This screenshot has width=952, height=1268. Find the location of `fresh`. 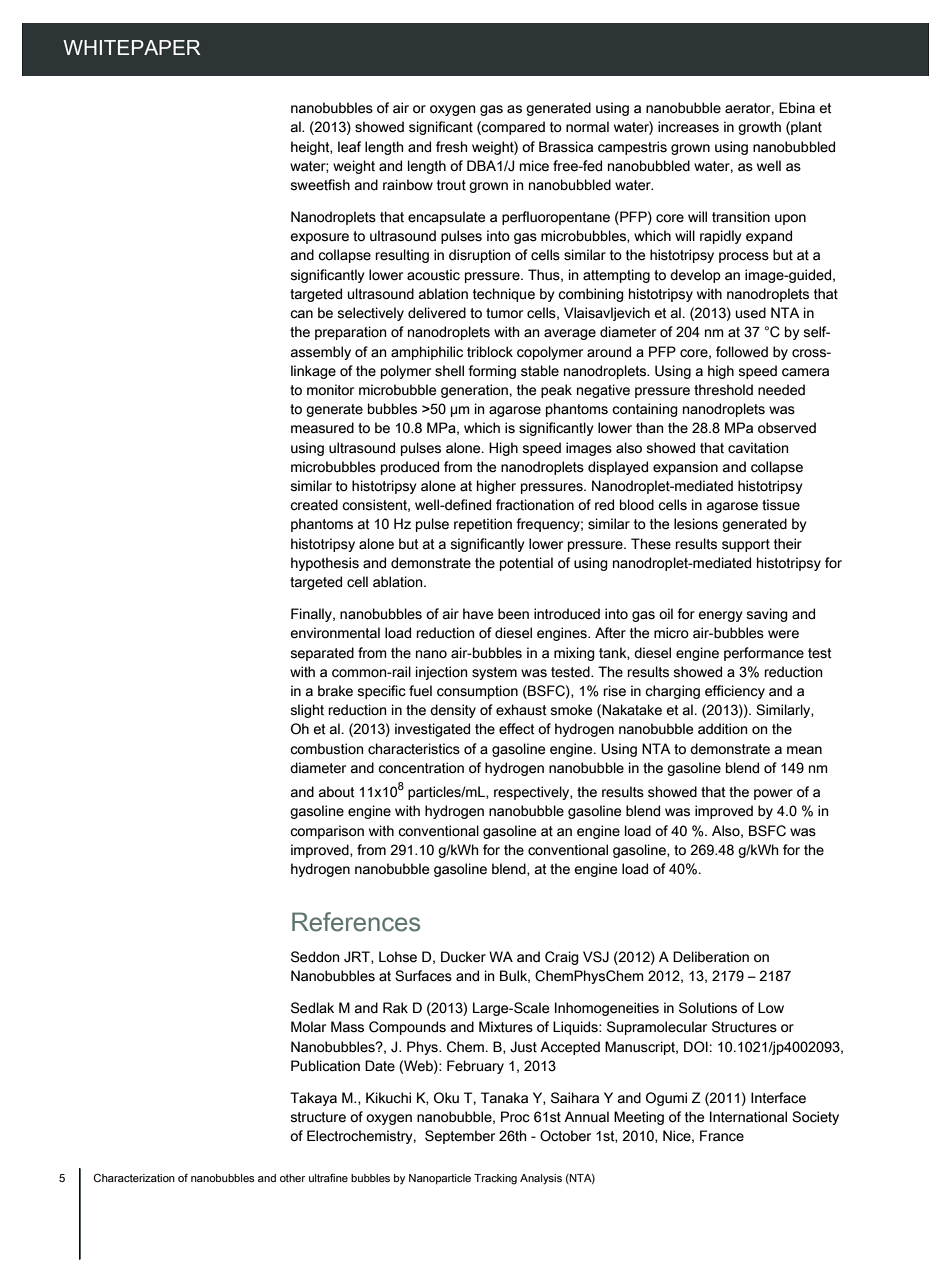

fresh is located at coordinates (451, 147).
